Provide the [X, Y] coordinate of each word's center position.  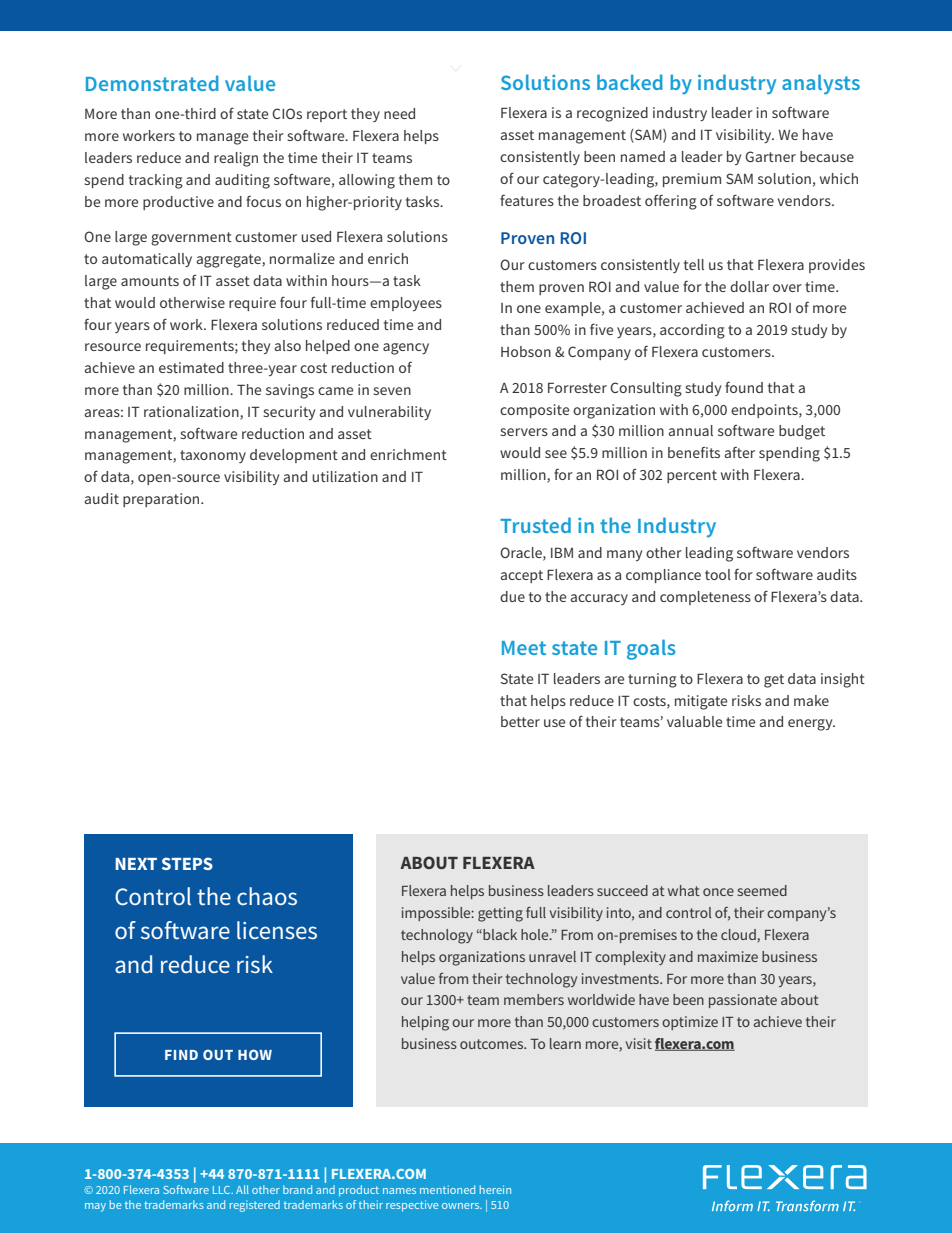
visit [639, 1043]
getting [500, 914]
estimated [191, 367]
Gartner [770, 156]
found [744, 387]
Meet [524, 648]
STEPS [187, 863]
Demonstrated [152, 83]
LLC [223, 1190]
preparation [162, 500]
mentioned [447, 1189]
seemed [762, 890]
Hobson [526, 351]
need [399, 113]
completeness [705, 598]
